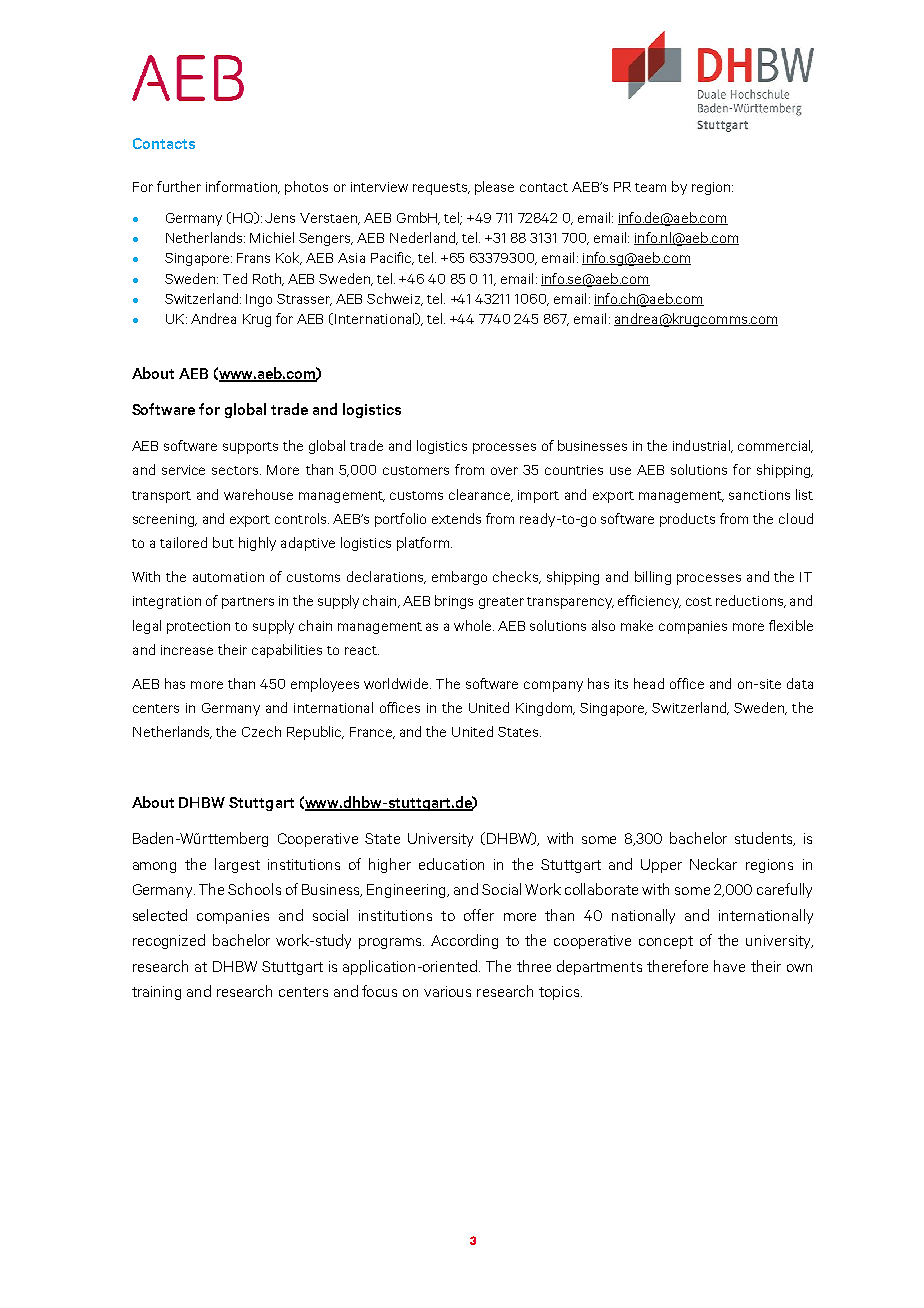  What do you see at coordinates (280, 218) in the screenshot?
I see `Jens` at bounding box center [280, 218].
